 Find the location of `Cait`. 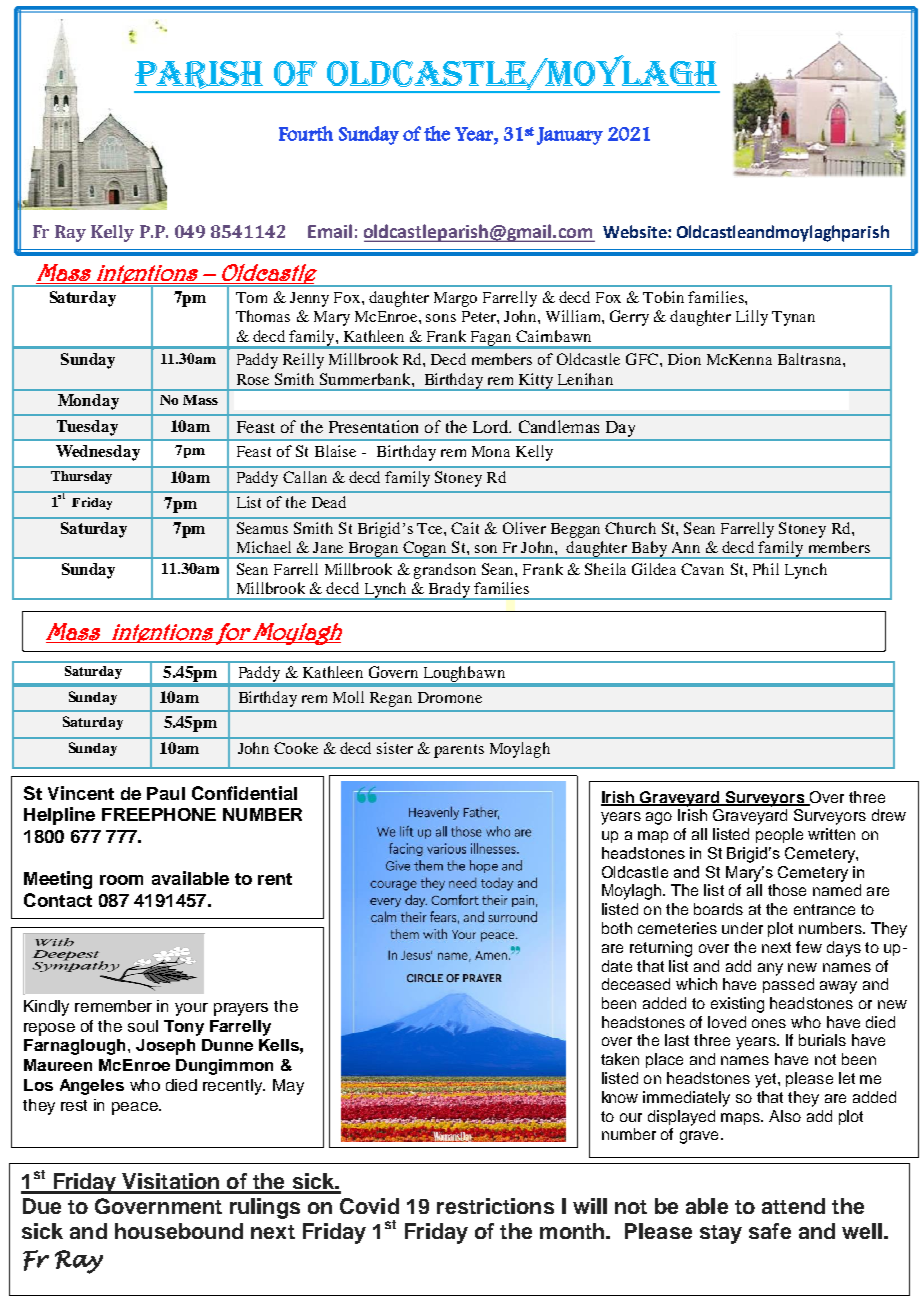

Cait is located at coordinates (465, 528).
